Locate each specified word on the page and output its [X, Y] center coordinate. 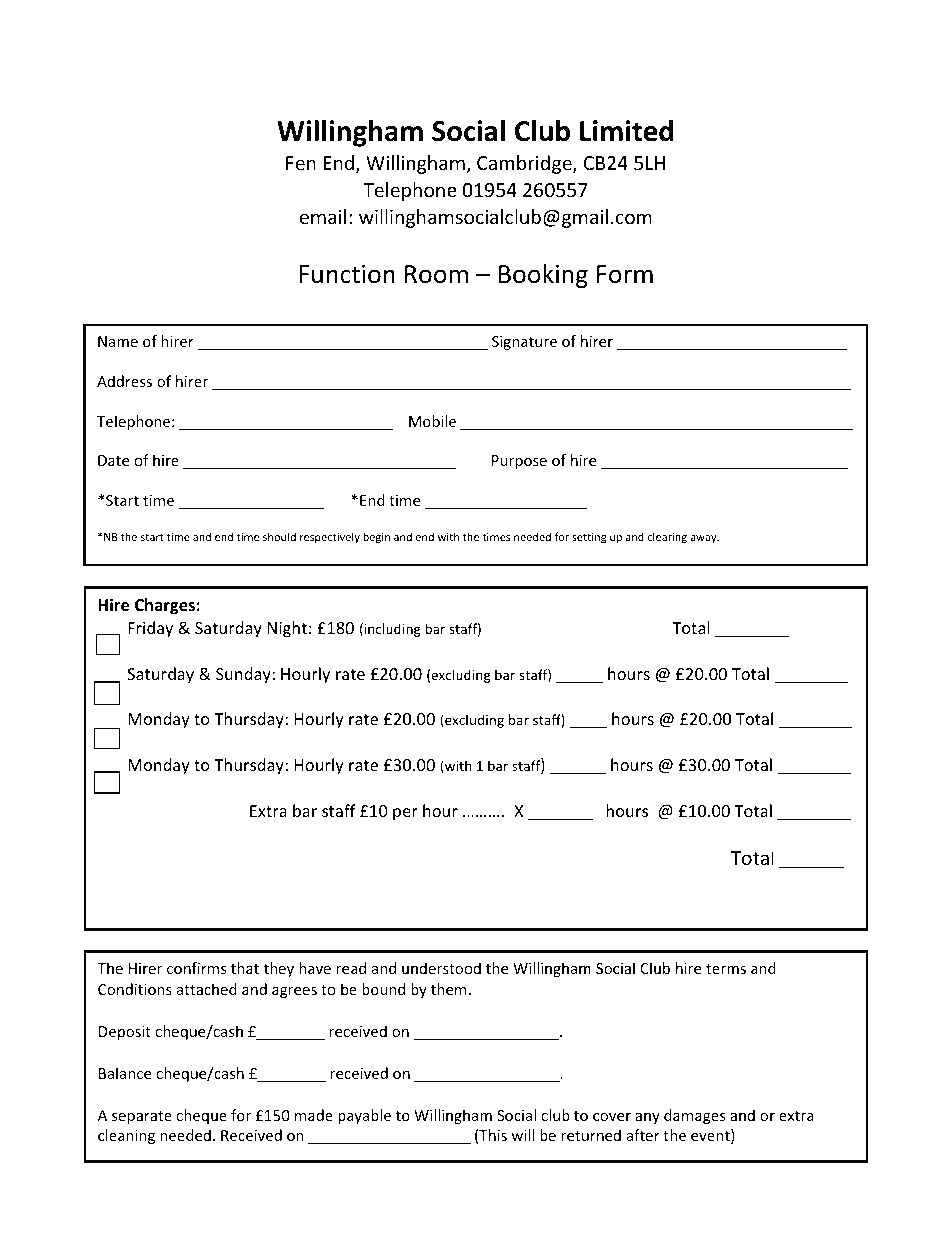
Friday [150, 629]
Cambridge [525, 164]
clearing [667, 537]
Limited [626, 131]
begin [376, 537]
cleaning [126, 1136]
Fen [301, 163]
